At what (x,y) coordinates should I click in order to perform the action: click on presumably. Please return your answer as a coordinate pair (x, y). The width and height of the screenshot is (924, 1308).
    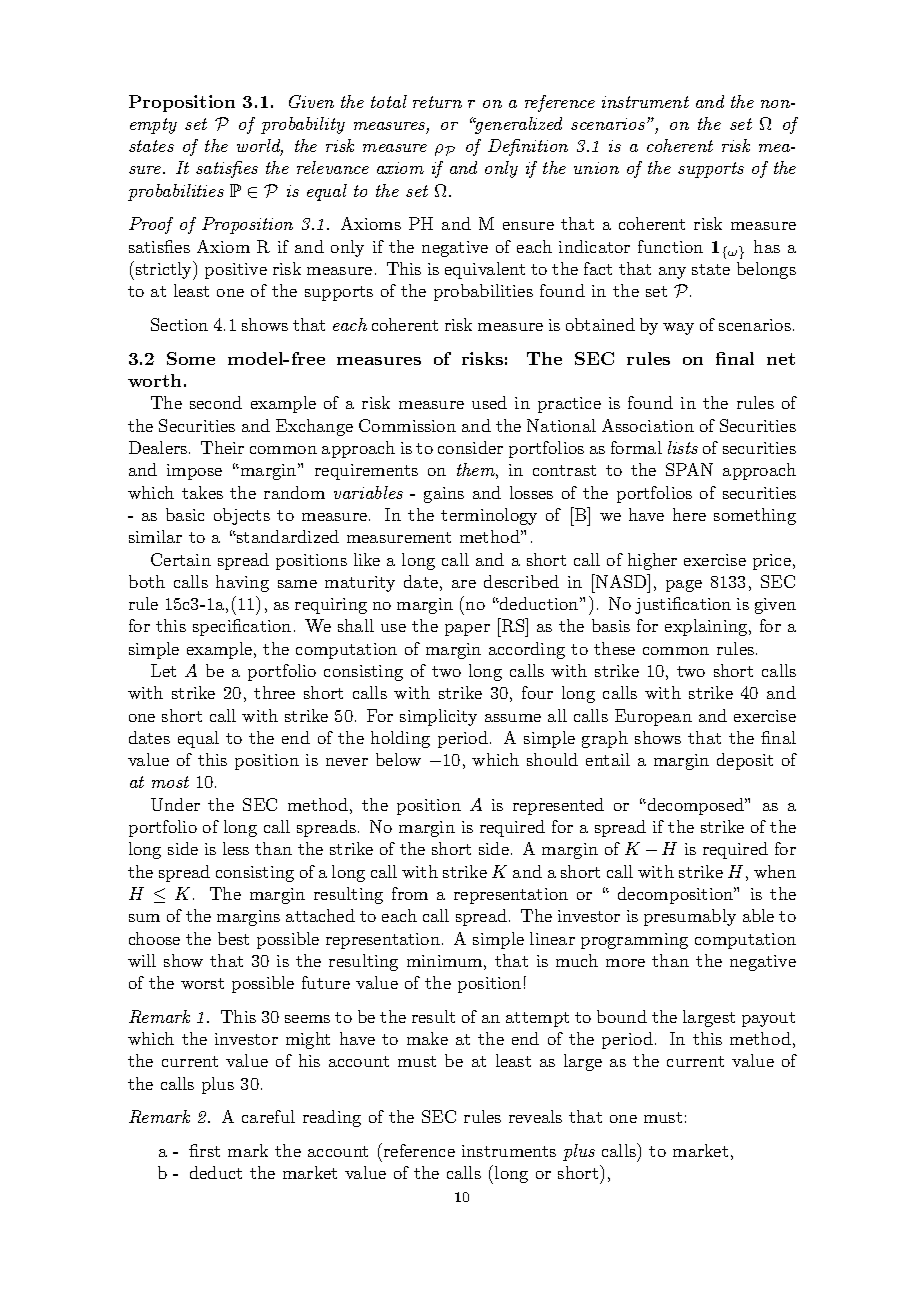
    Looking at the image, I should click on (690, 917).
